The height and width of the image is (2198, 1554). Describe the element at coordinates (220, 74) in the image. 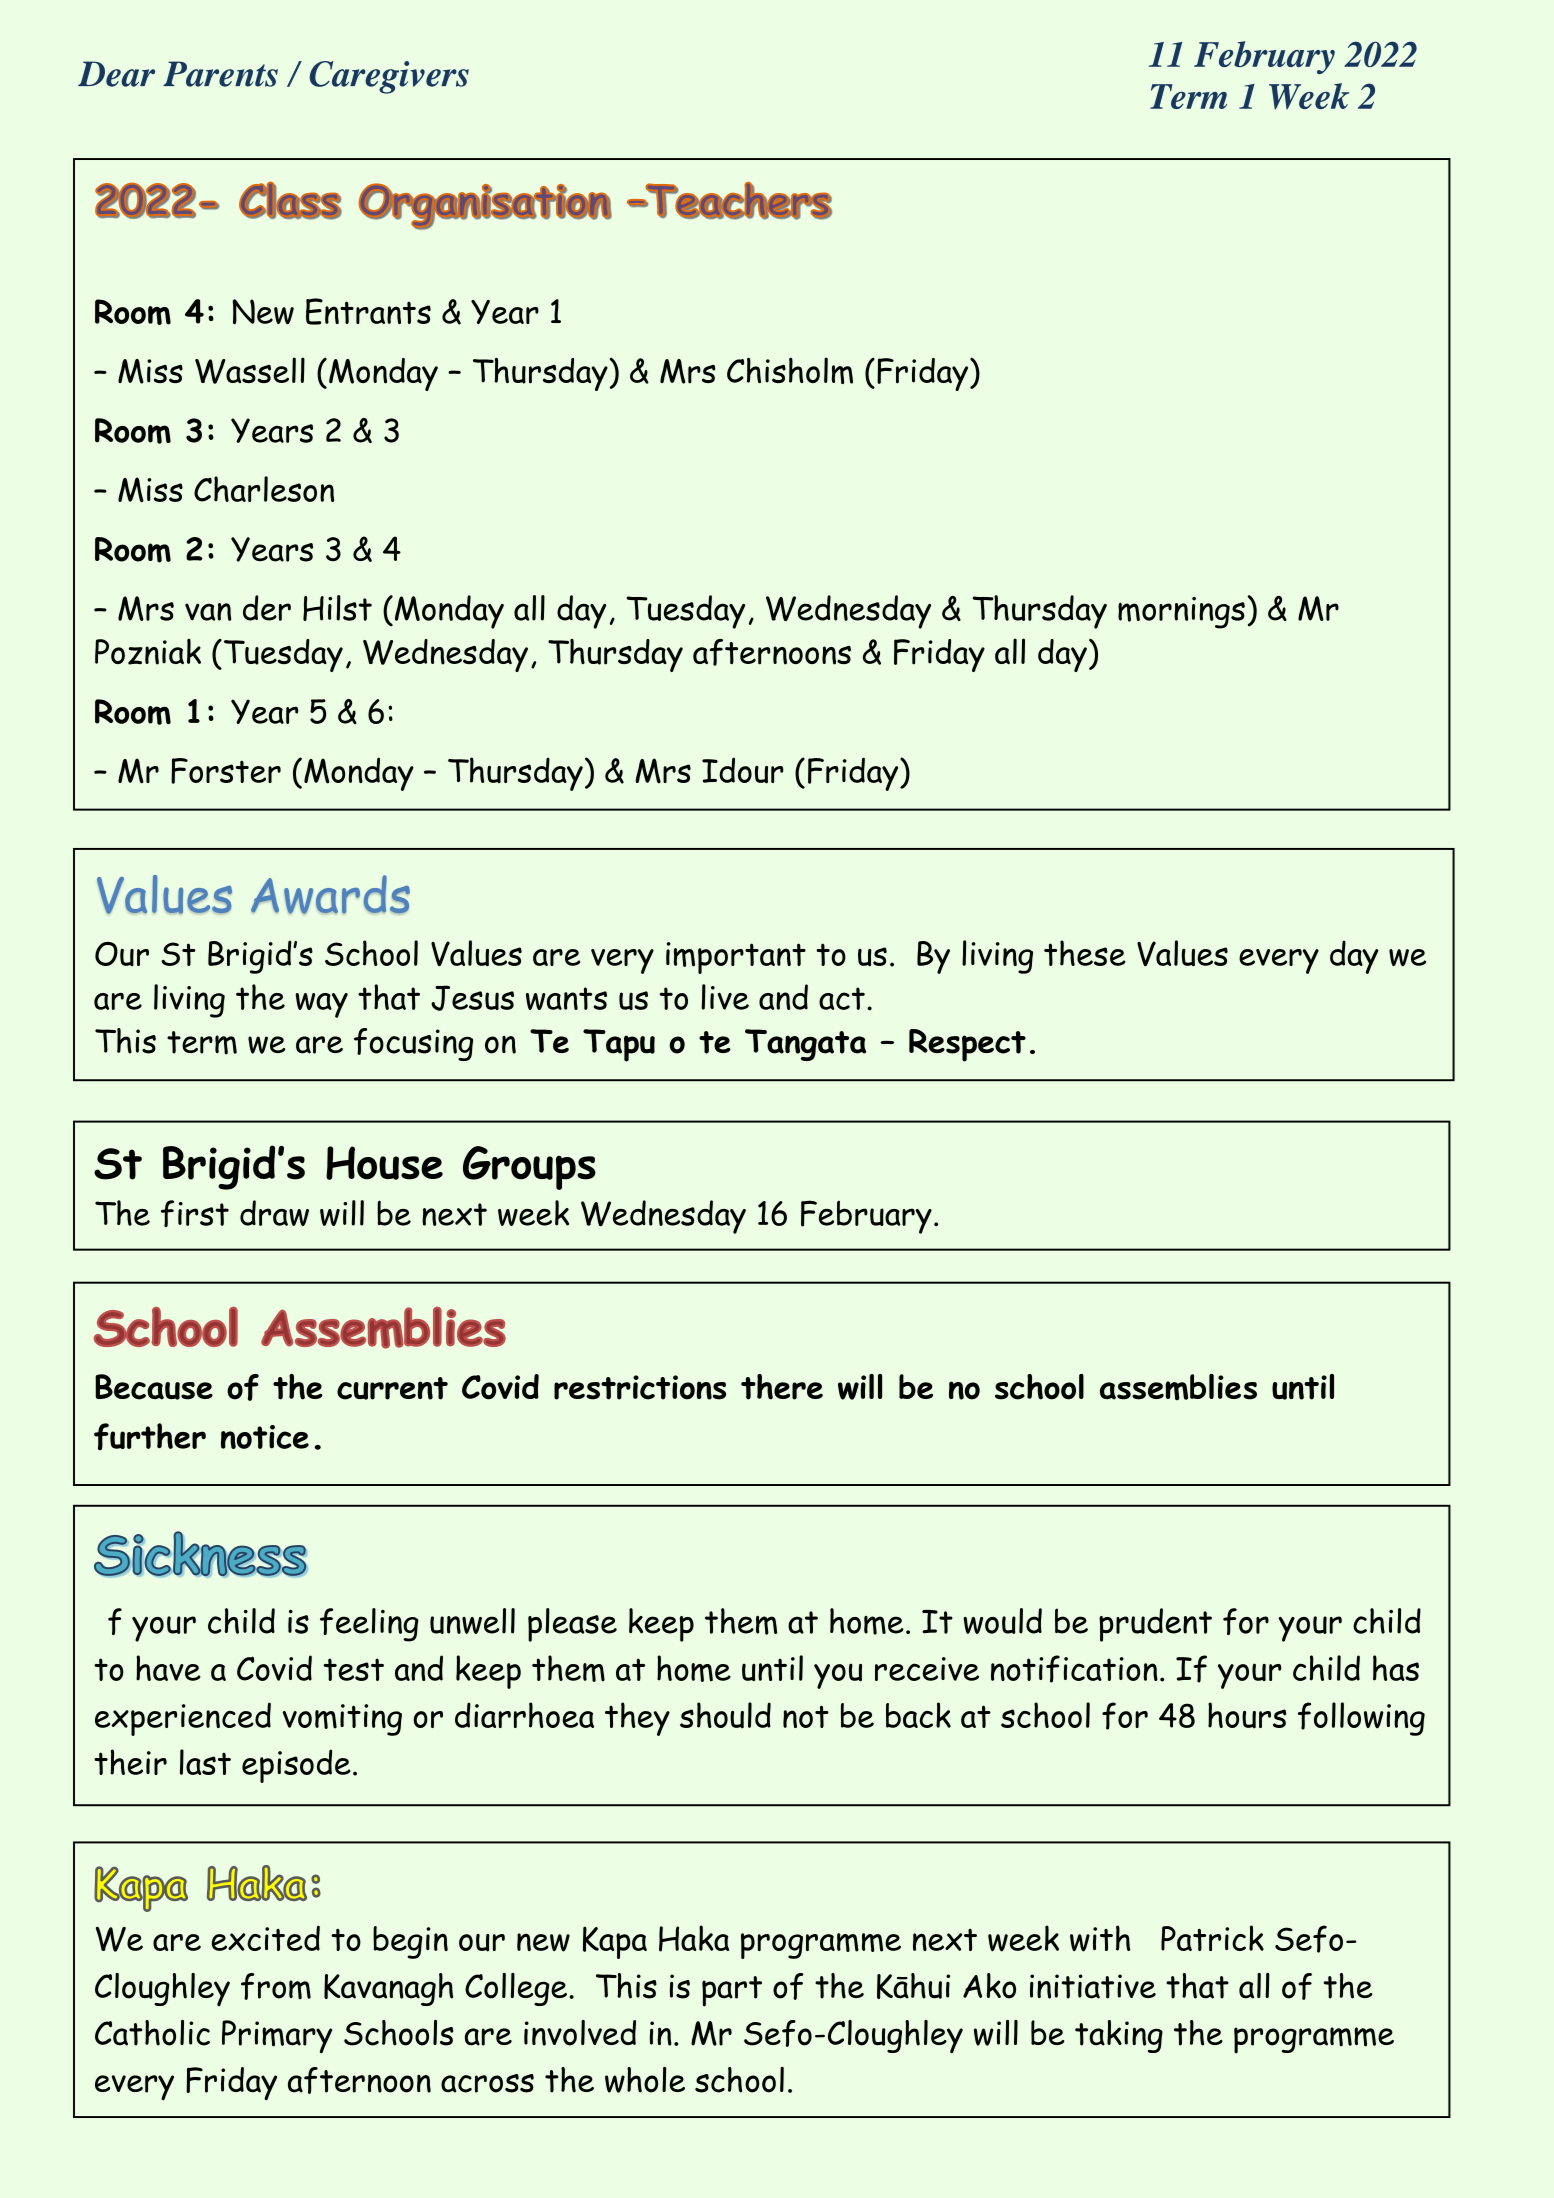

I see `Parents` at that location.
